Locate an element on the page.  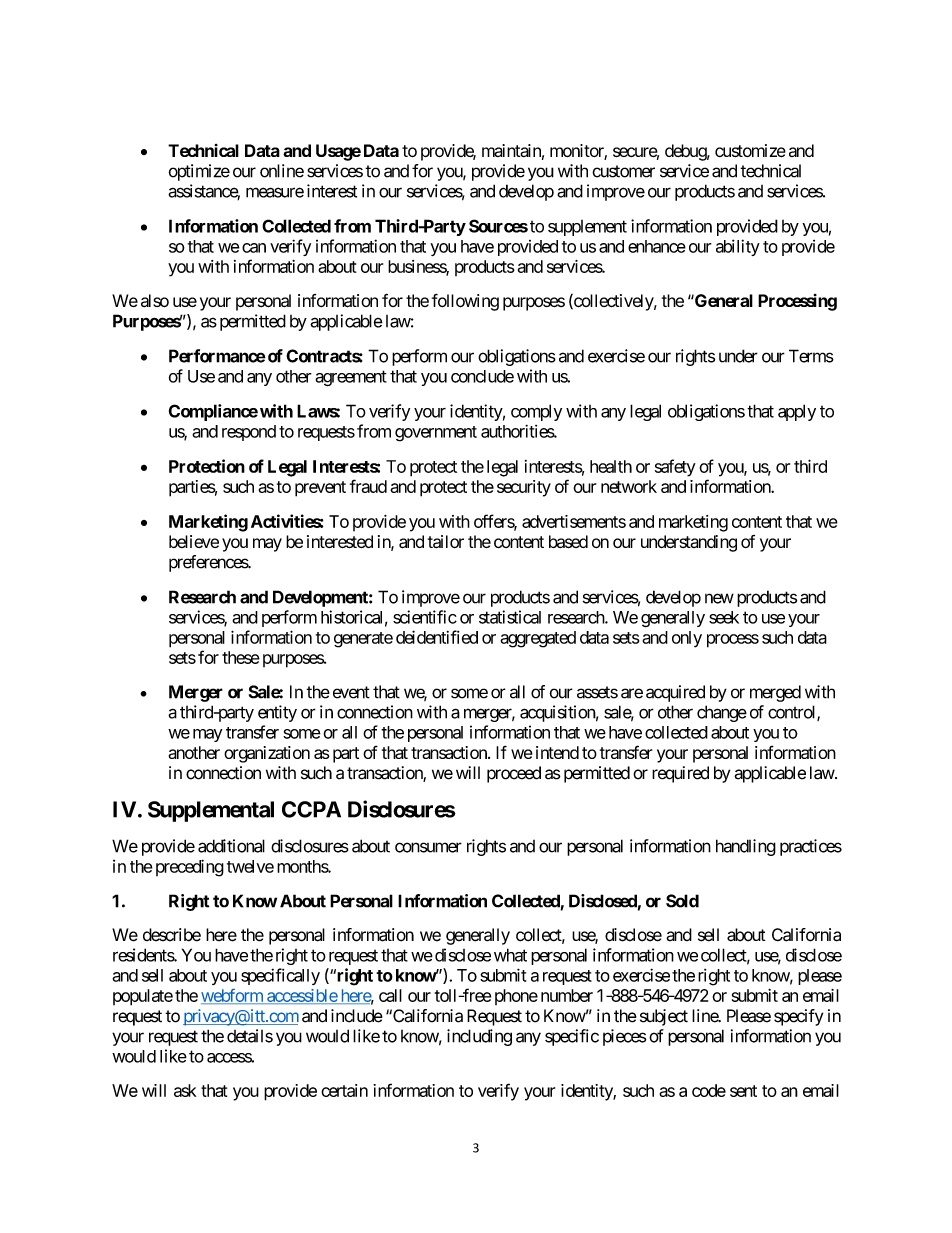
comply is located at coordinates (536, 412).
